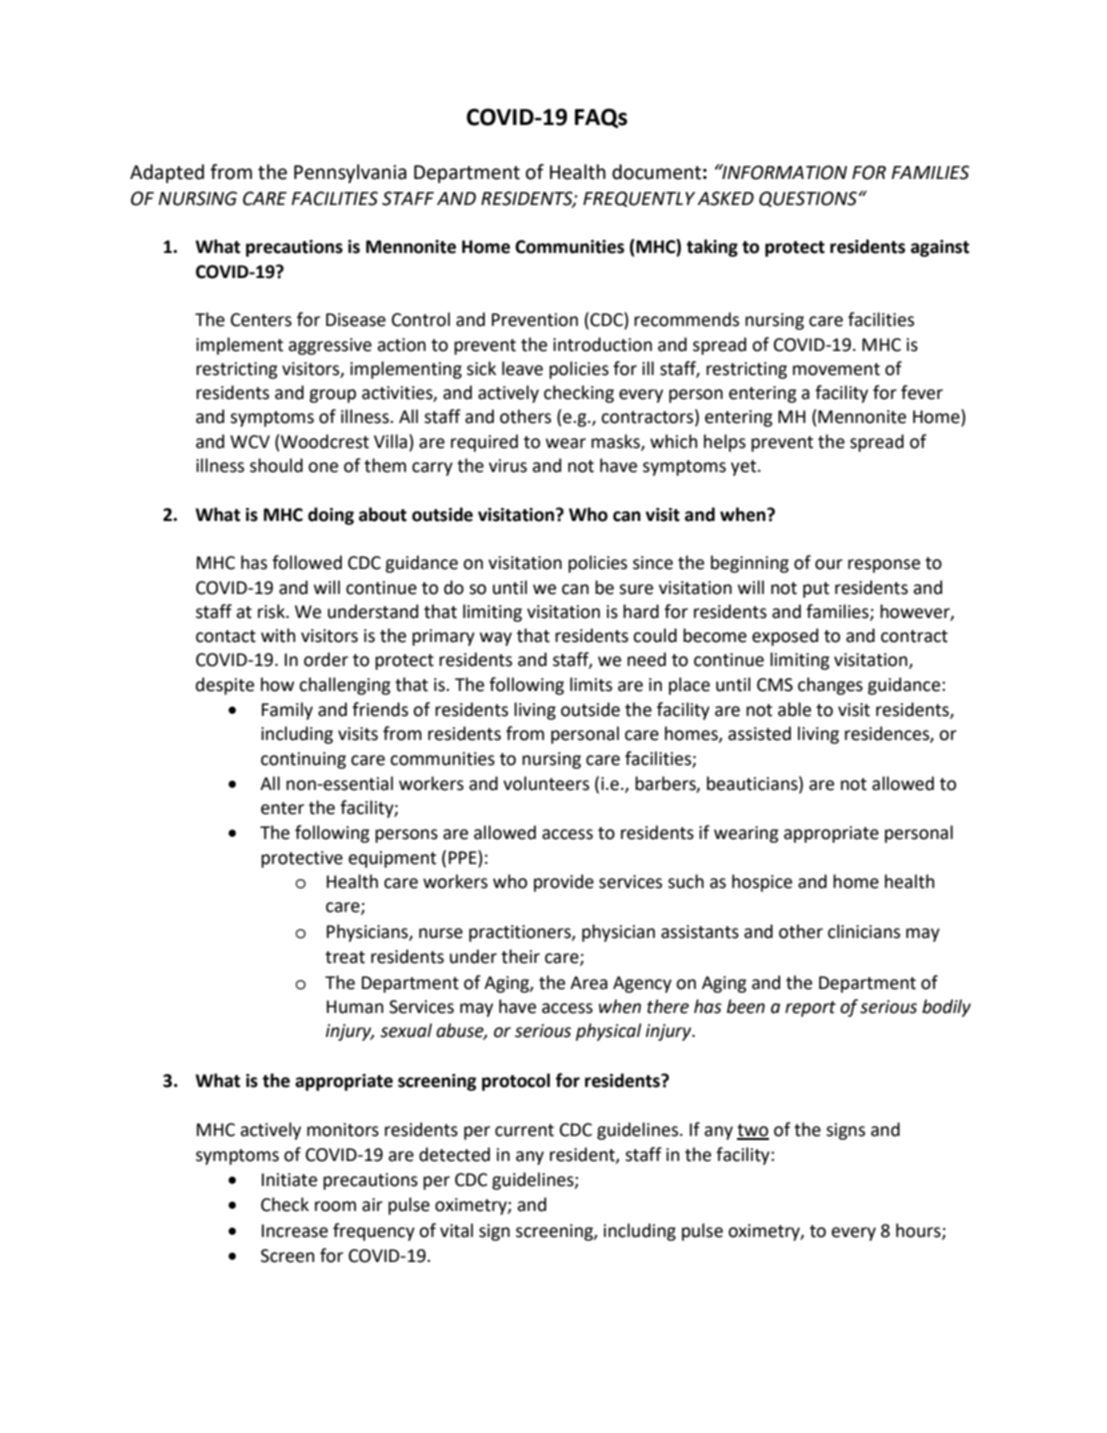 The height and width of the image is (1433, 1107). What do you see at coordinates (589, 983) in the image?
I see `Area` at bounding box center [589, 983].
